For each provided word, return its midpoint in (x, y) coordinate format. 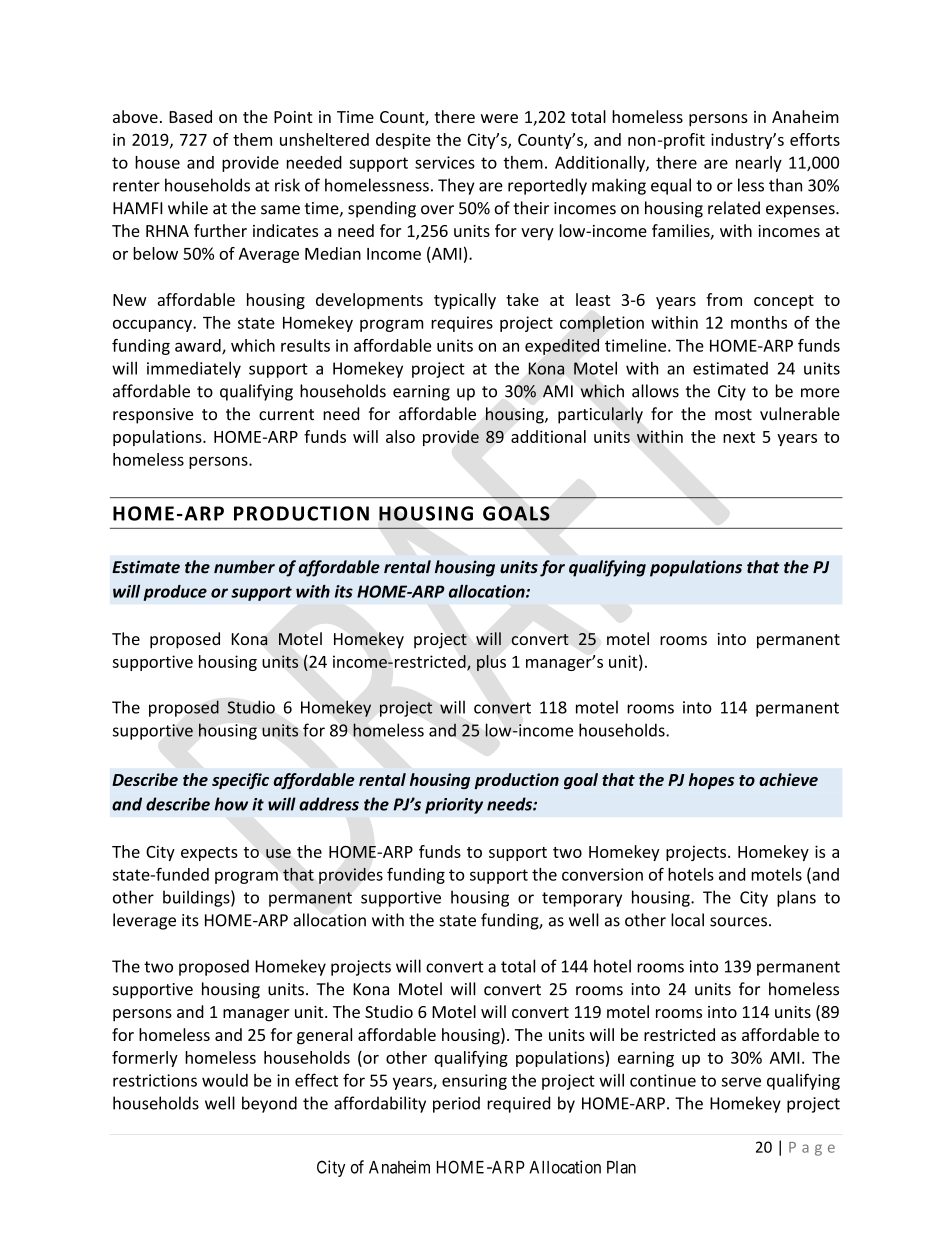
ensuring (474, 1082)
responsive (153, 416)
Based (190, 116)
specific (240, 781)
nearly (759, 164)
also (400, 436)
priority (454, 806)
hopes (711, 781)
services (445, 162)
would (225, 1080)
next (739, 437)
